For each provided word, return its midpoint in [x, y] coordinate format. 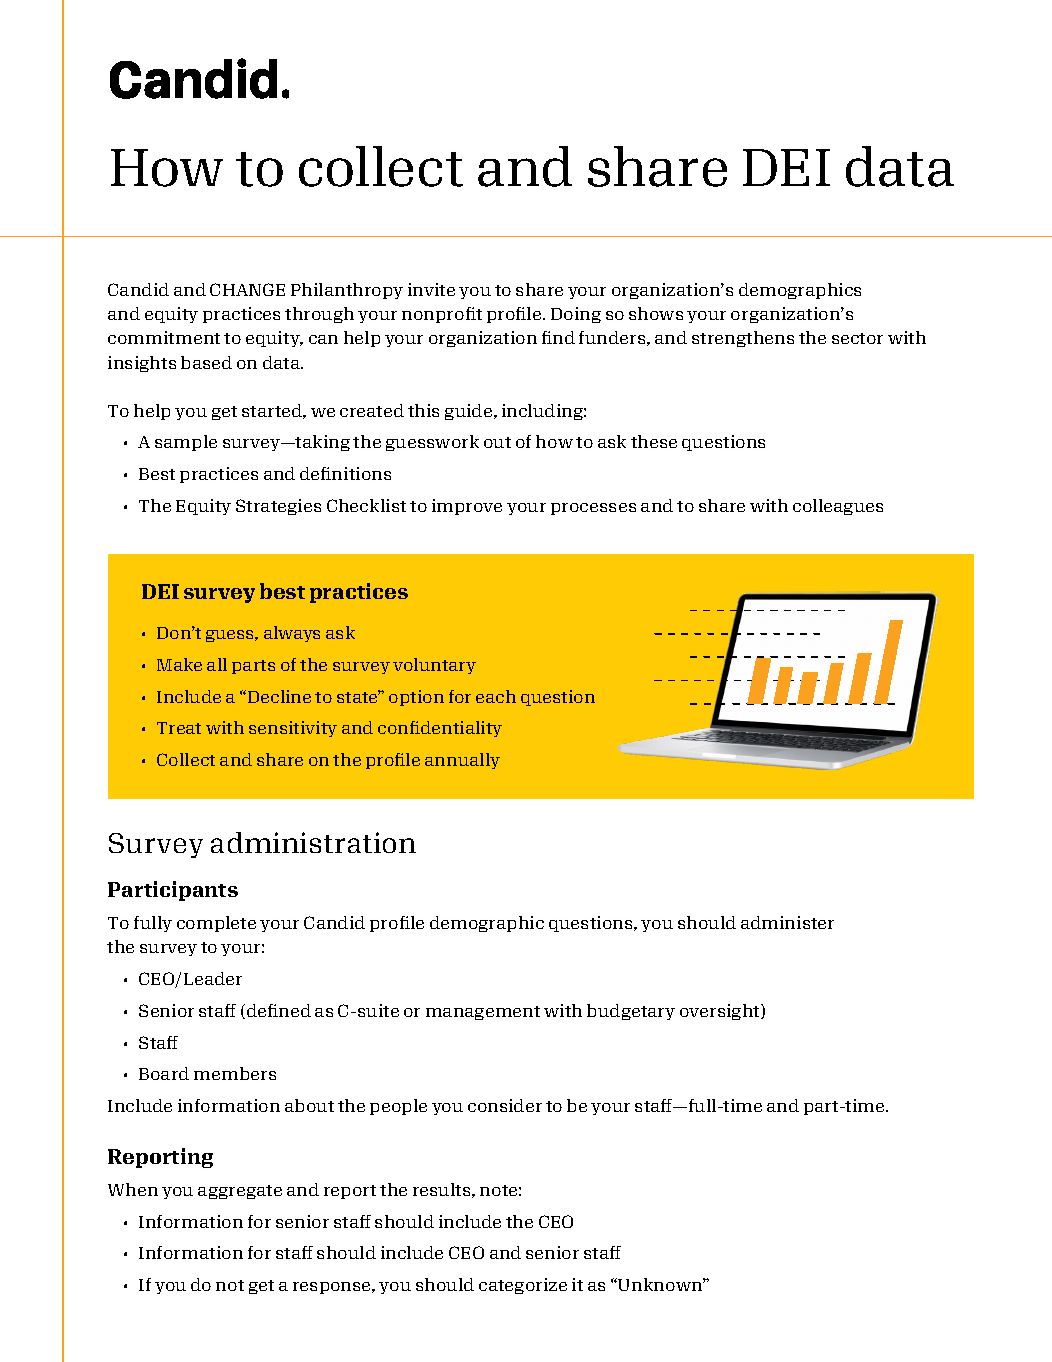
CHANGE [247, 289]
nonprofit [442, 315]
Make [179, 664]
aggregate [240, 1192]
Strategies [278, 507]
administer [787, 922]
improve [467, 507]
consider [505, 1105]
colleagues [838, 507]
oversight [721, 1012]
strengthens [743, 339]
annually [462, 761]
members [235, 1073]
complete [216, 924]
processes [593, 509]
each [496, 696]
